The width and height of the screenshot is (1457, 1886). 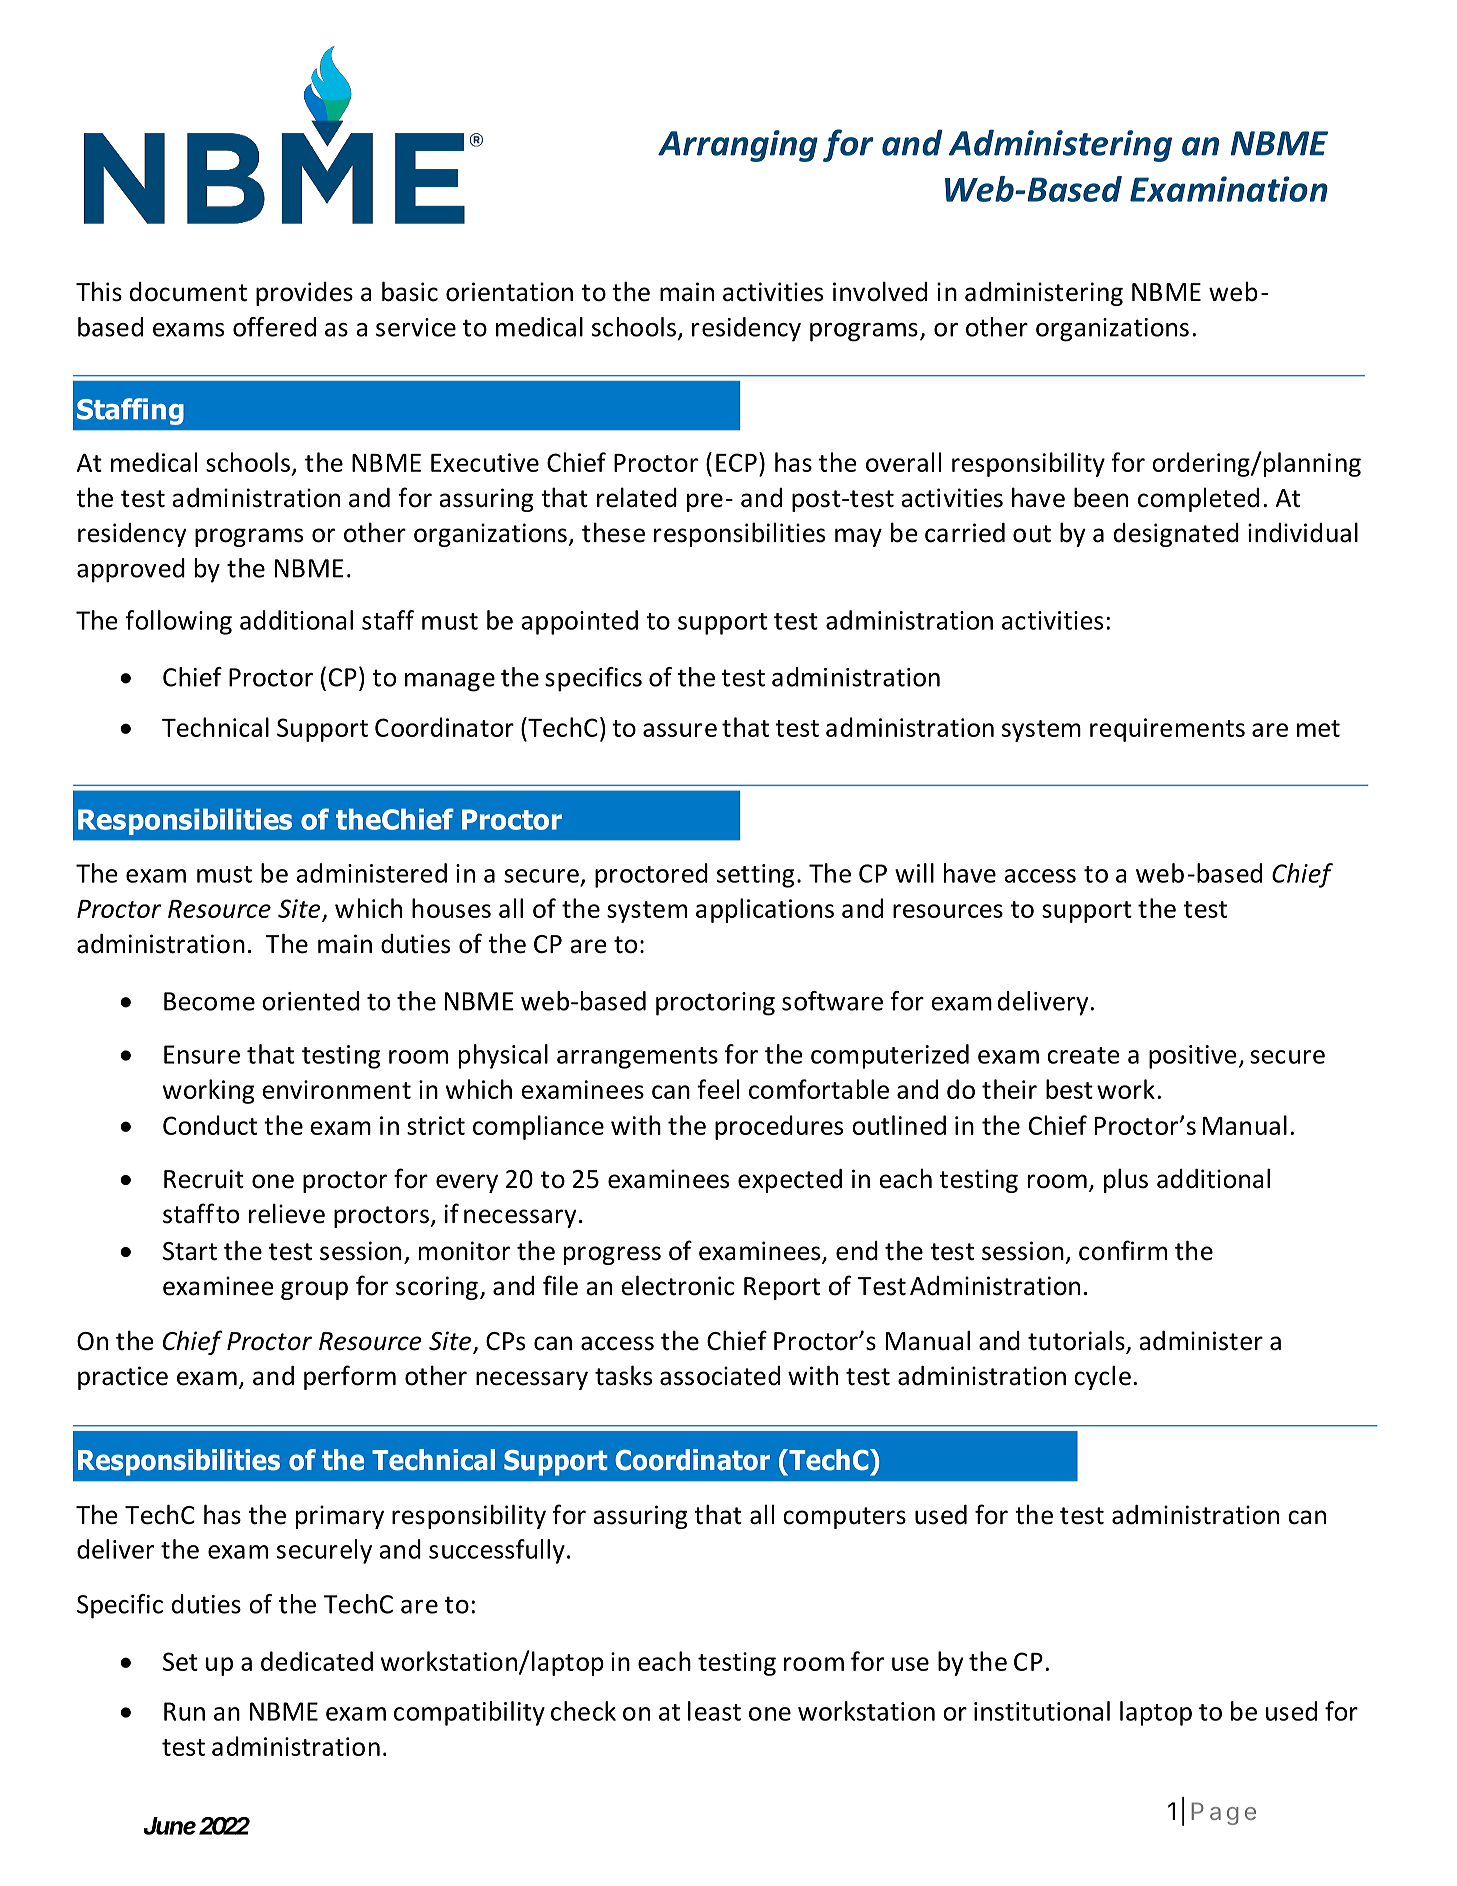 I want to click on create, so click(x=1083, y=1055).
